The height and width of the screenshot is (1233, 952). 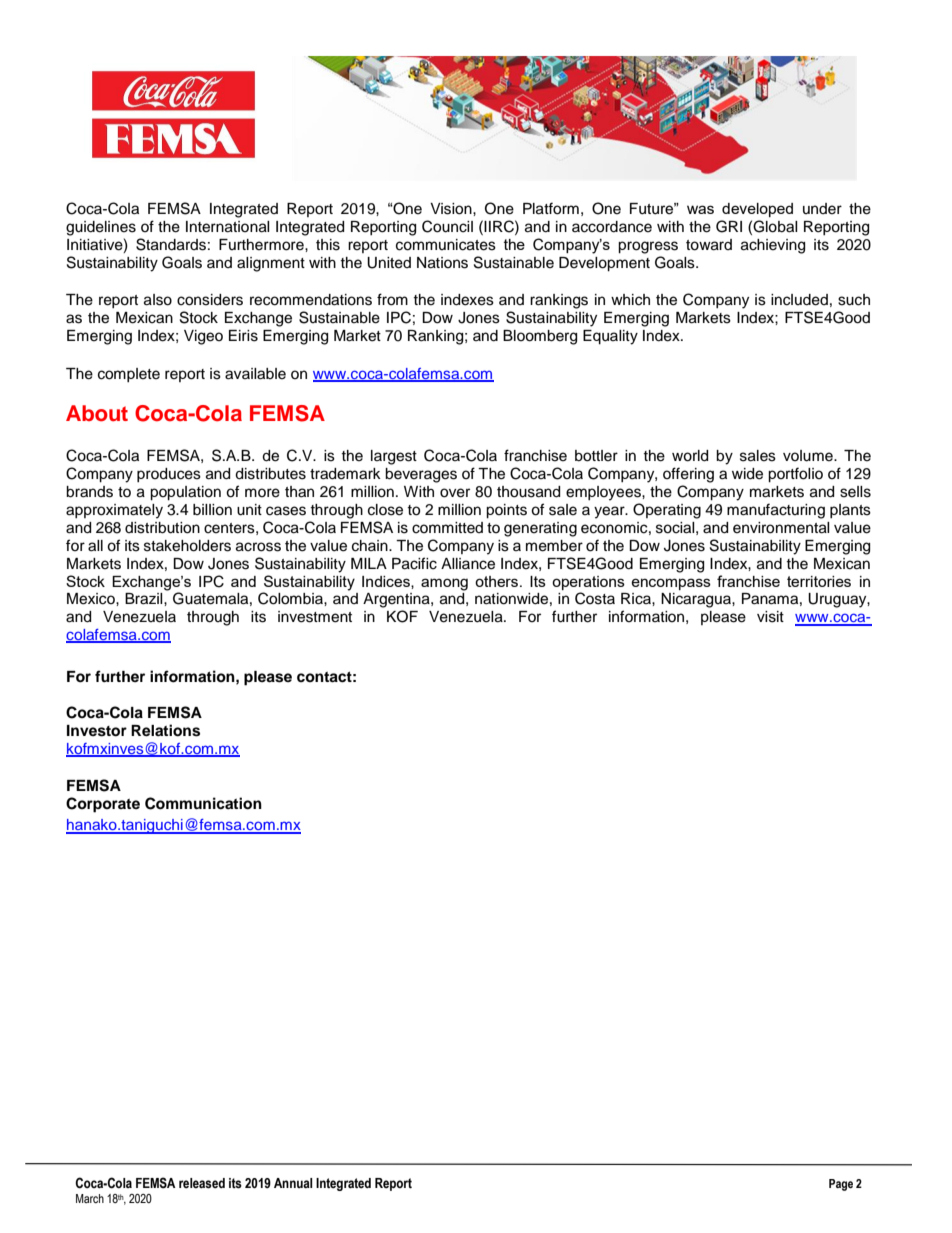 What do you see at coordinates (773, 246) in the screenshot?
I see `achieving` at bounding box center [773, 246].
